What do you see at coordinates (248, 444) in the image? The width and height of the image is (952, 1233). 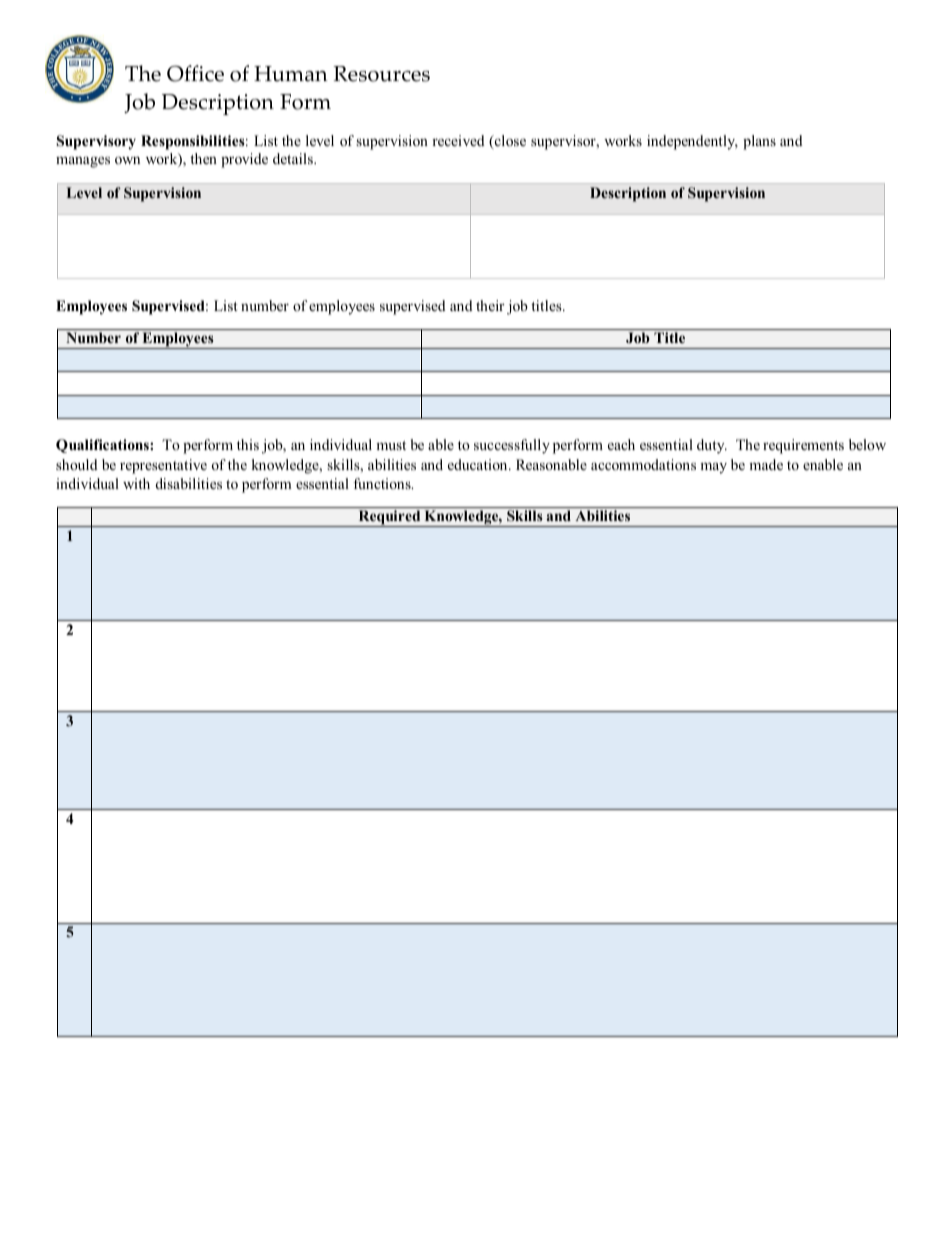 I see `this` at bounding box center [248, 444].
